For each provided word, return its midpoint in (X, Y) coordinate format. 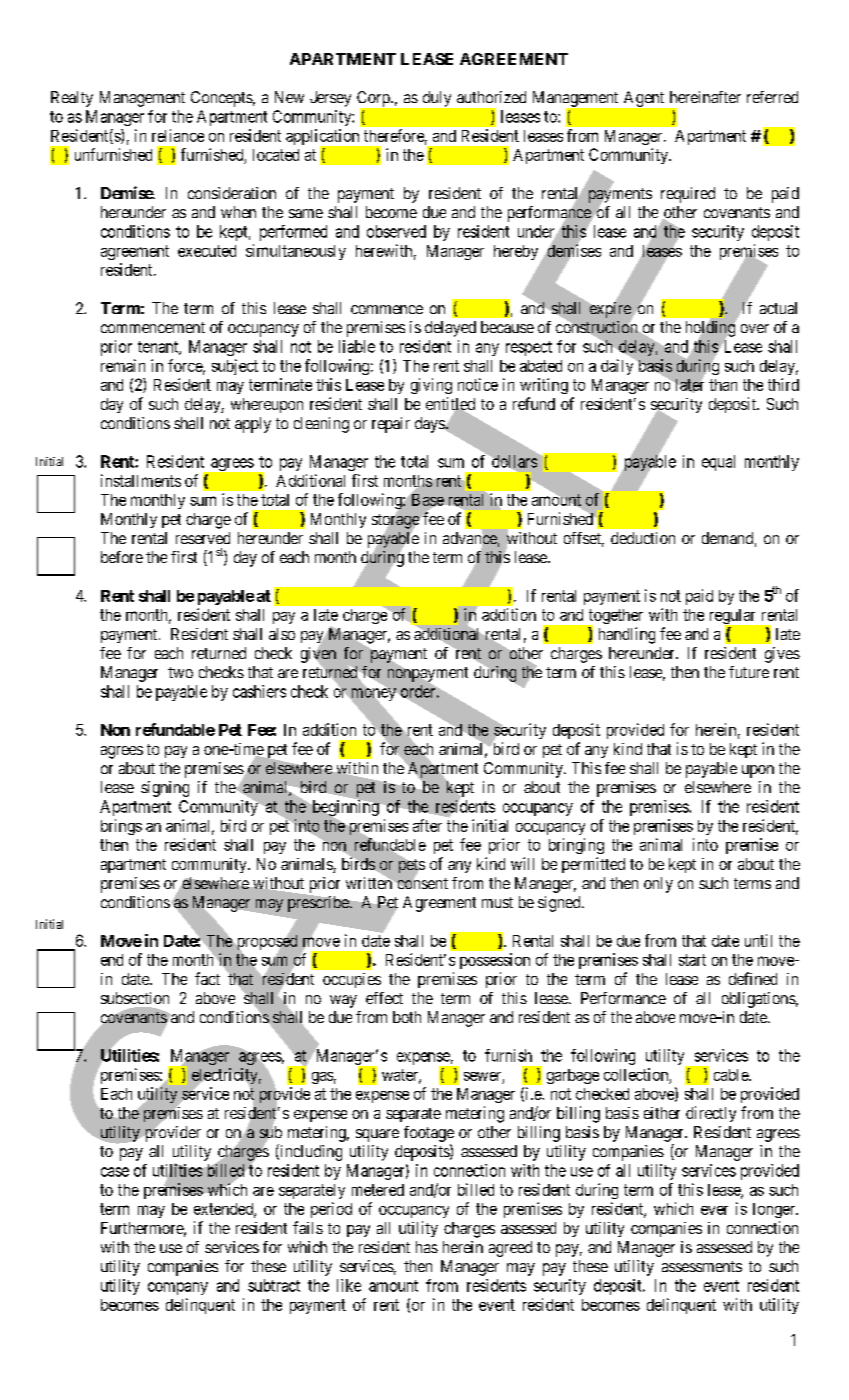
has (427, 1247)
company (178, 1288)
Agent (644, 99)
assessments (702, 1266)
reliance (178, 135)
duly (437, 99)
